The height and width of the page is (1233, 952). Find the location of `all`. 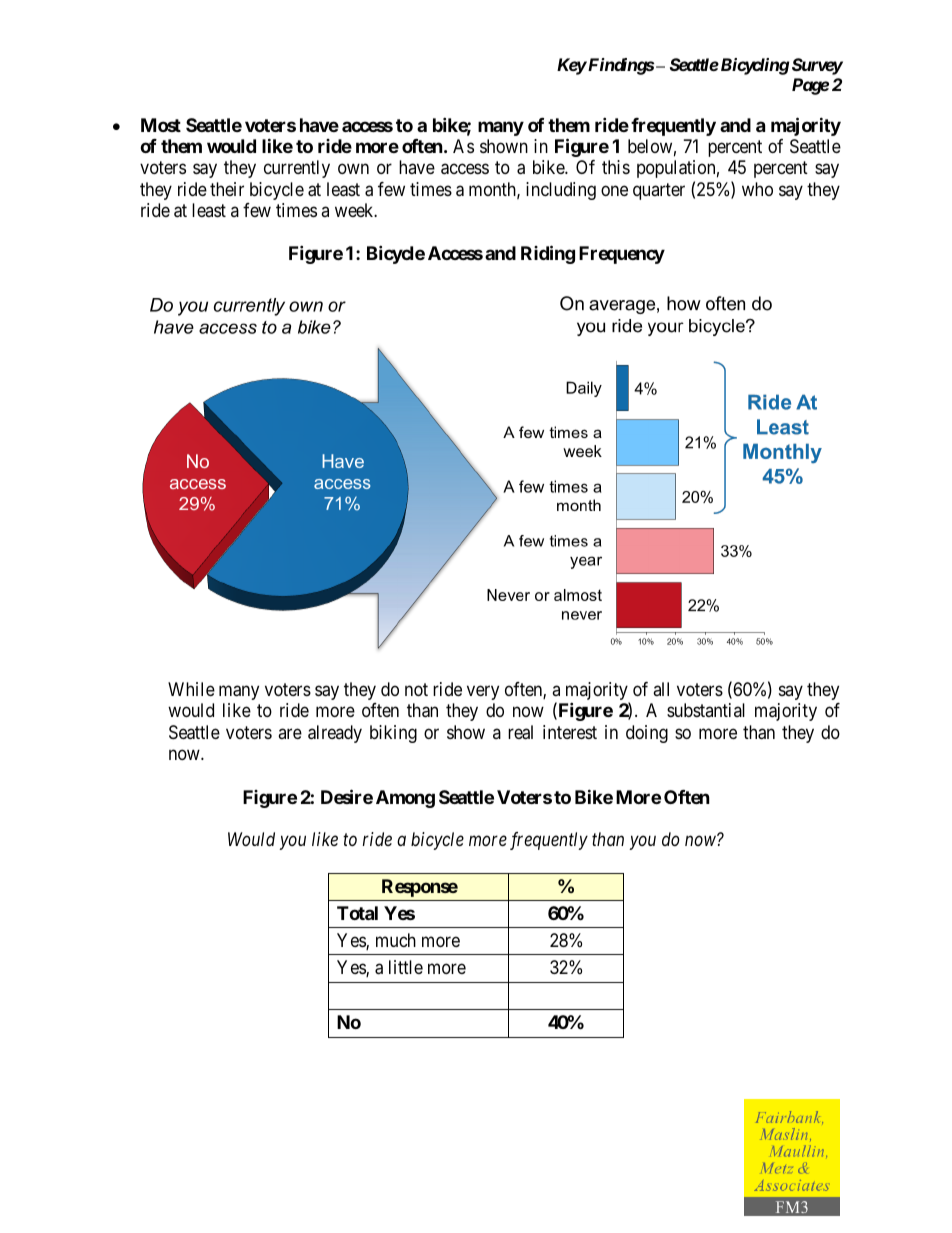

all is located at coordinates (661, 689).
